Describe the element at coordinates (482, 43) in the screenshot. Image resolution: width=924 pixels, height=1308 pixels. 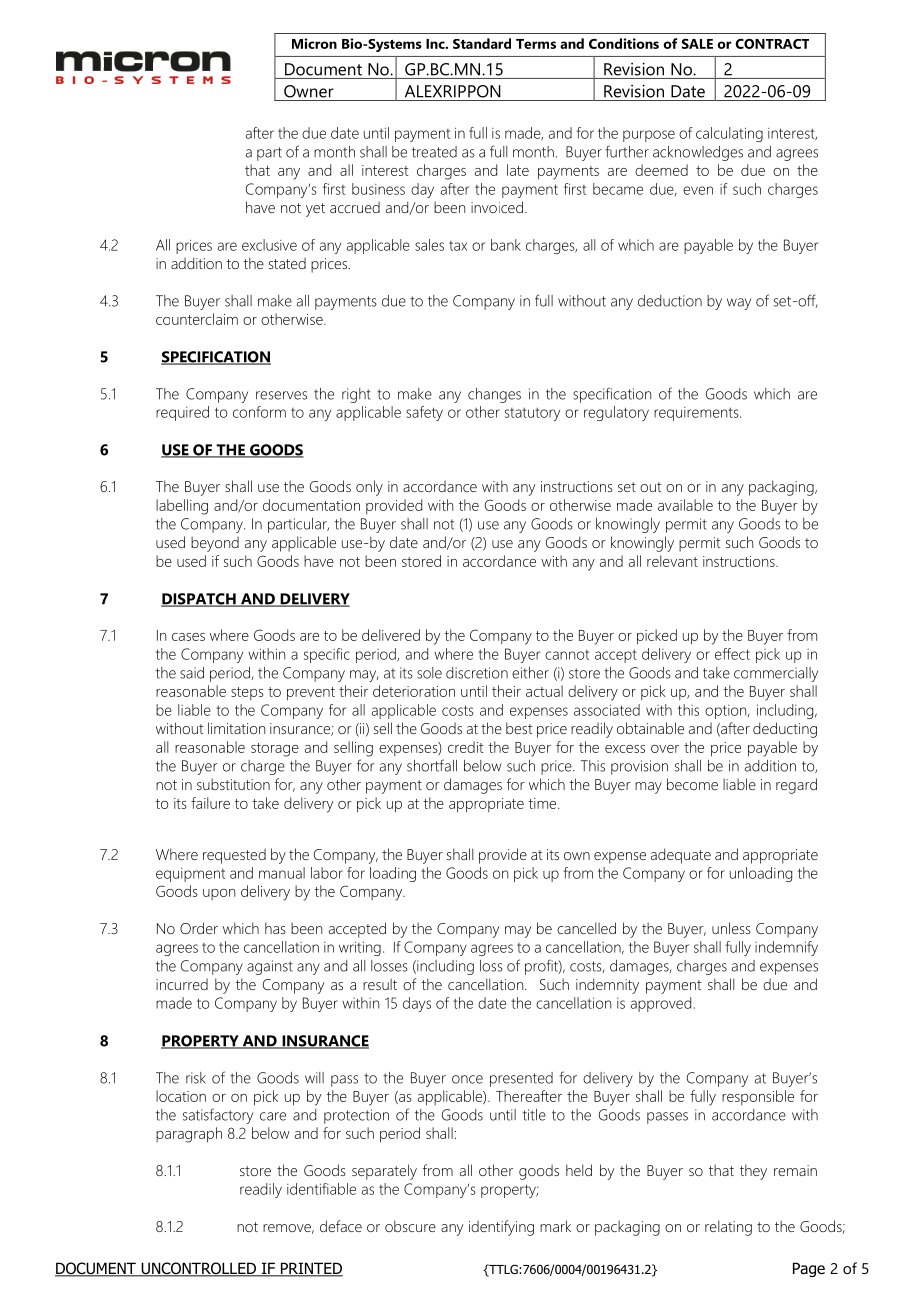
I see `Standard` at that location.
